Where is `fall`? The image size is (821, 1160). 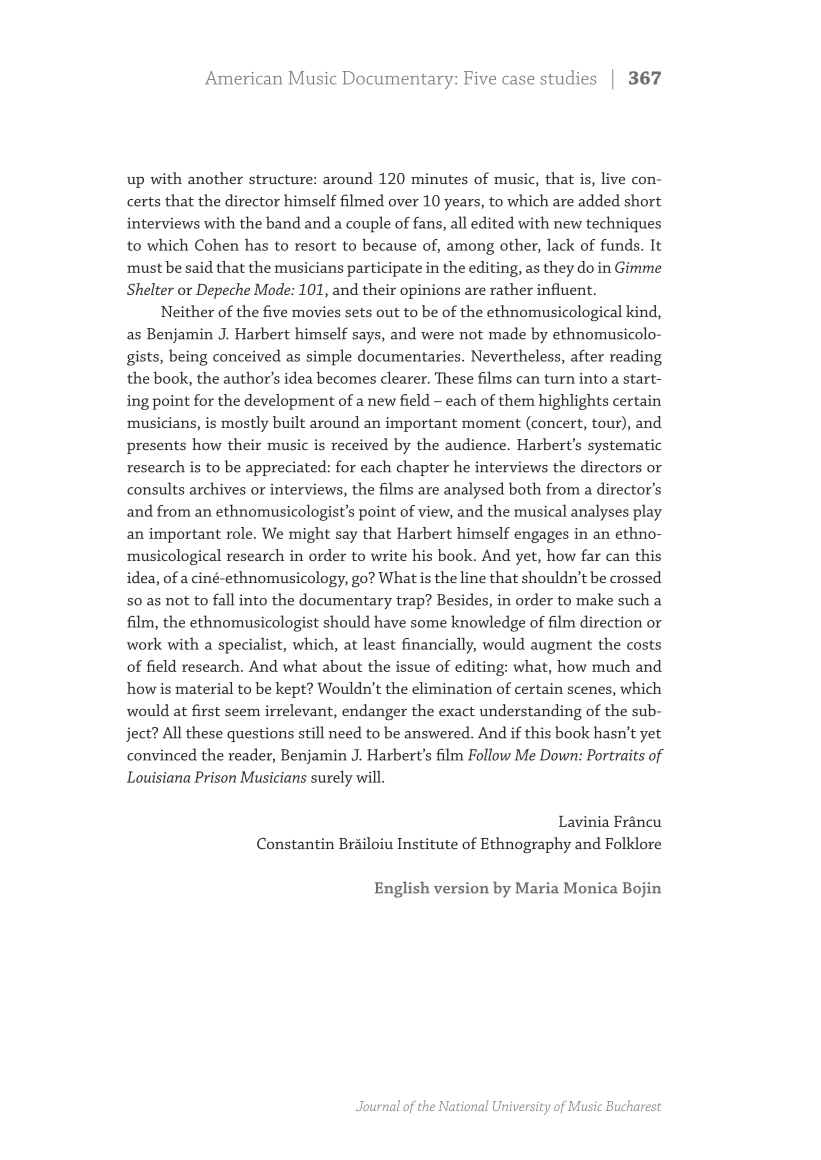
fall is located at coordinates (224, 599).
